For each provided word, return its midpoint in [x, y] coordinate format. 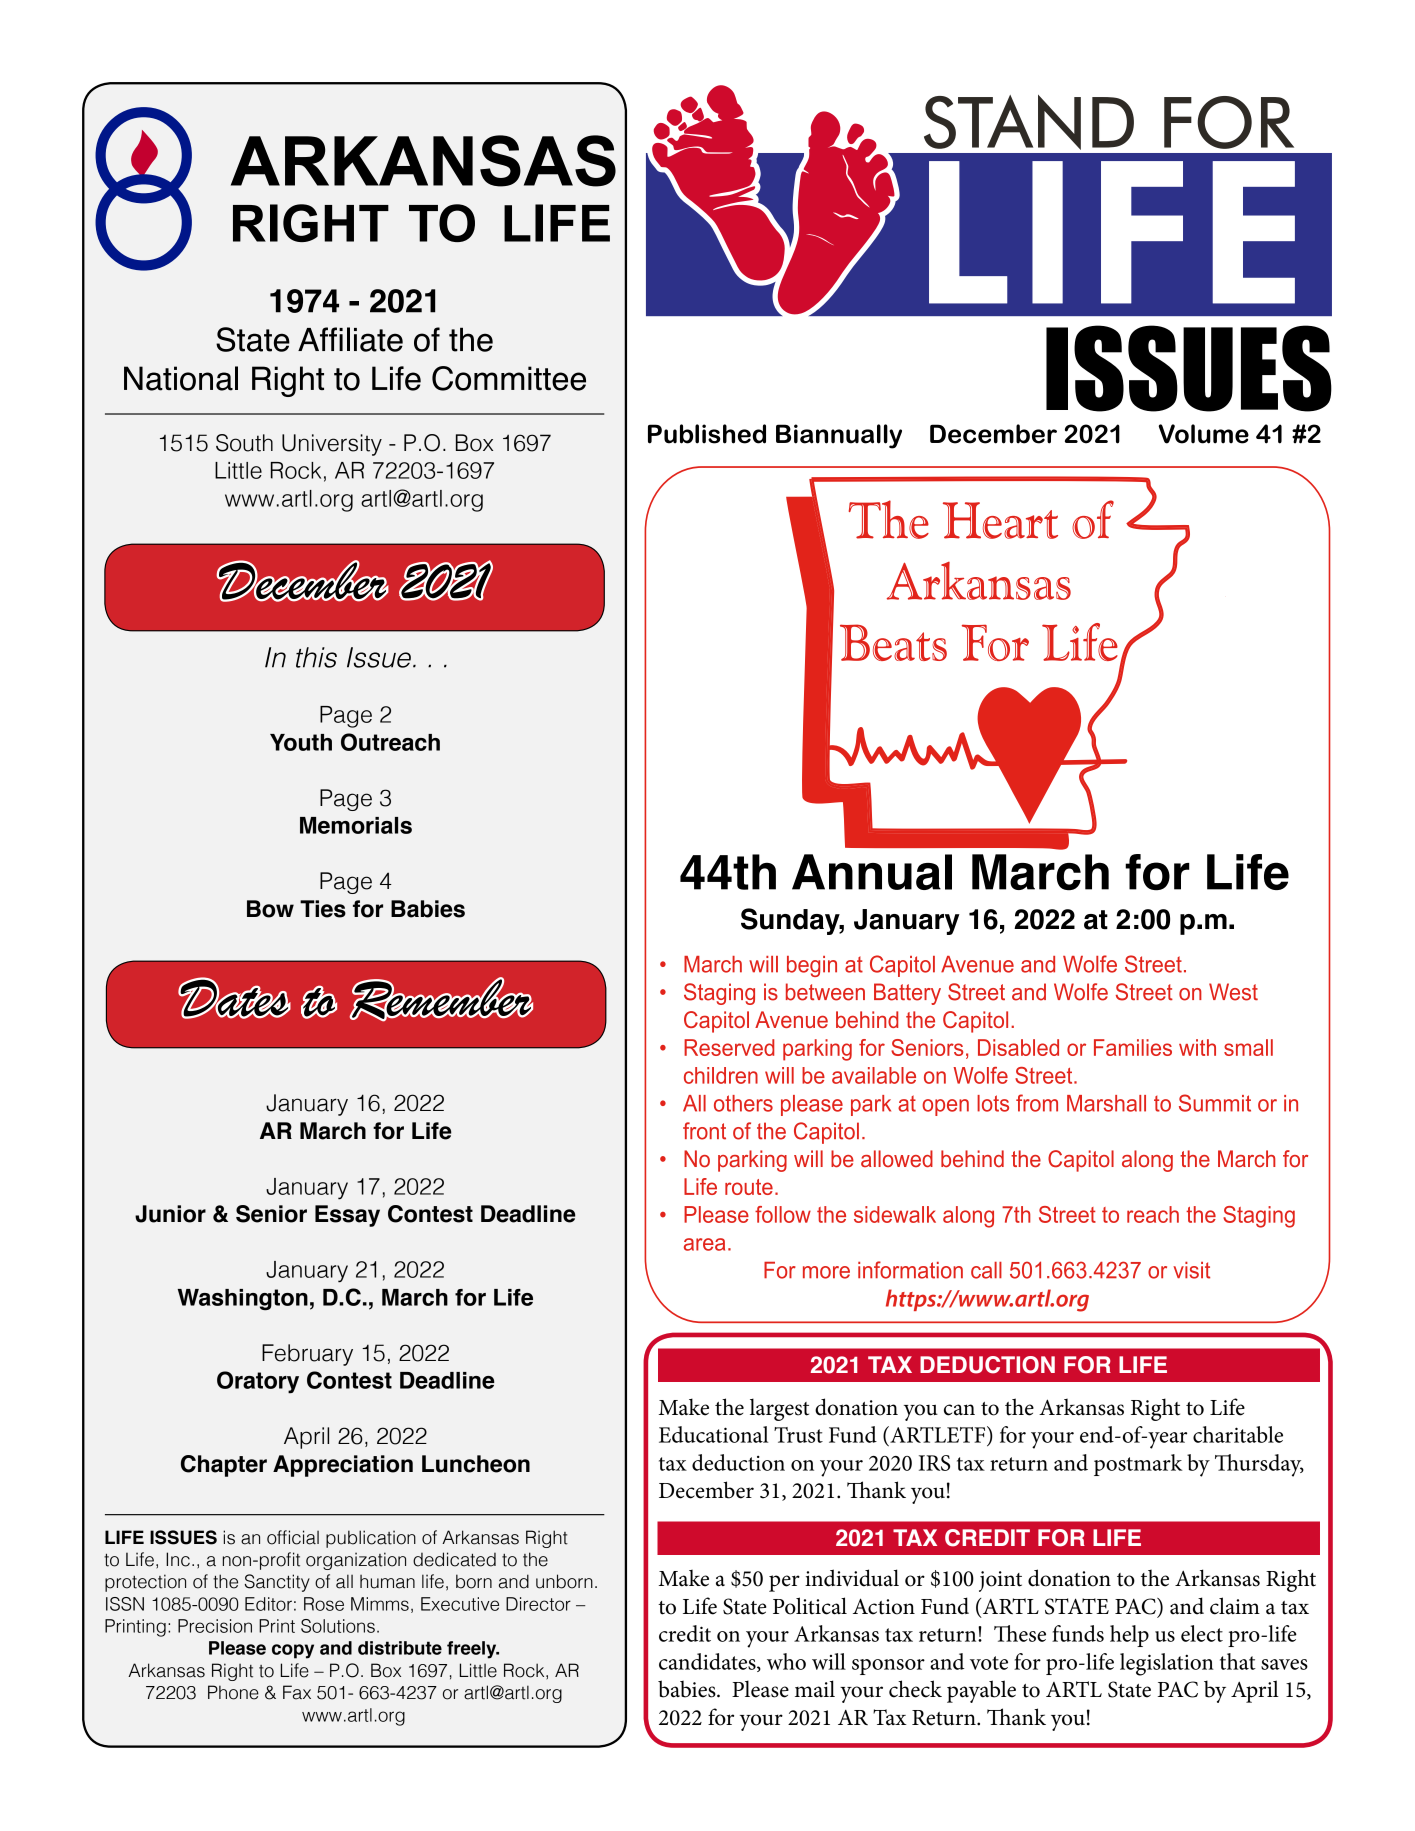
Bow [270, 909]
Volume [1204, 434]
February [307, 1355]
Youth [301, 742]
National [181, 378]
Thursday [1259, 1465]
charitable [1238, 1434]
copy [293, 1651]
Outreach [390, 742]
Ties [323, 909]
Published [707, 434]
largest [779, 1409]
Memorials [356, 825]
